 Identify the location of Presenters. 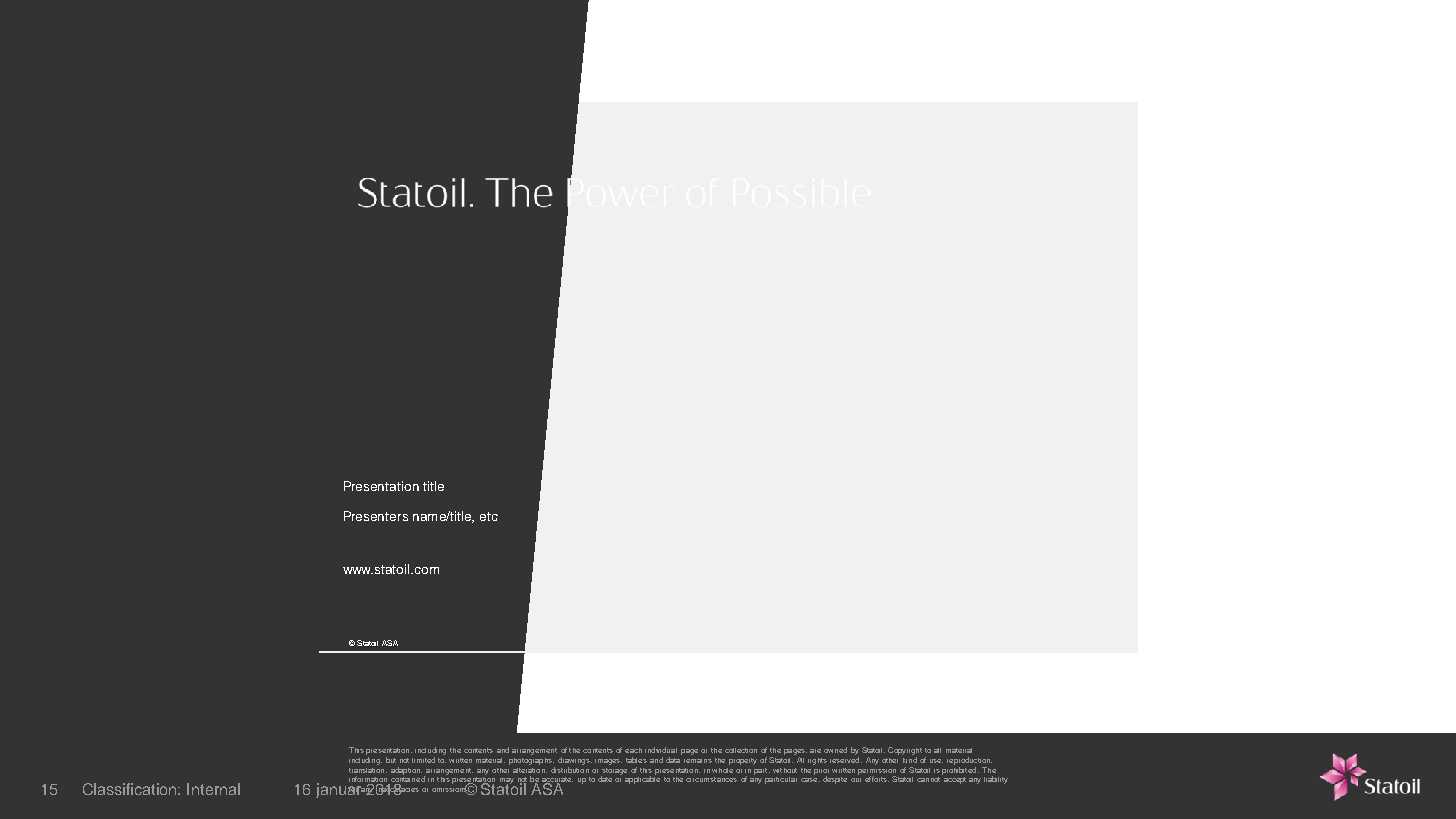
(376, 516).
